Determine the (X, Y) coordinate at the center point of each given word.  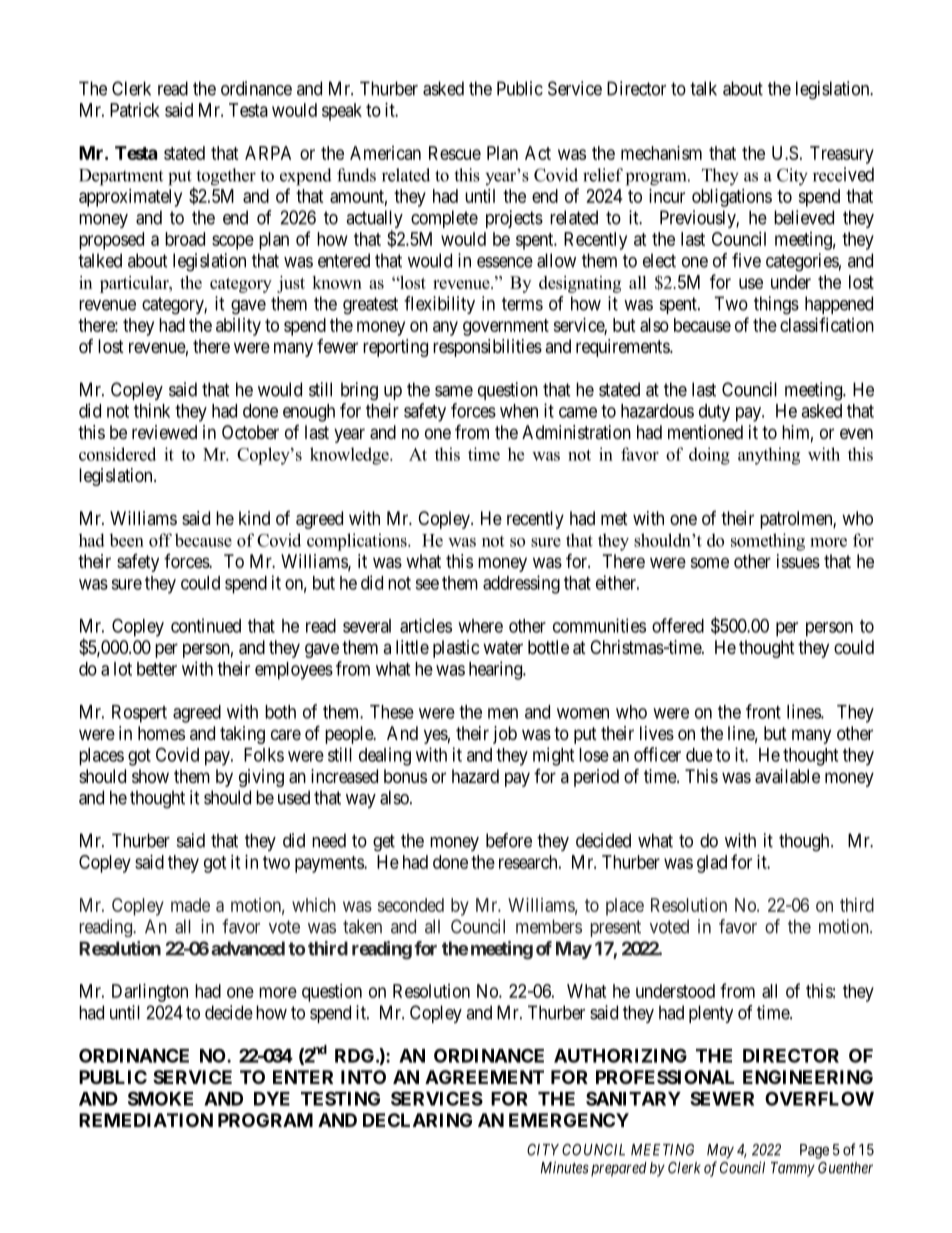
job (505, 735)
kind (254, 518)
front (763, 711)
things (776, 305)
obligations (732, 198)
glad (712, 864)
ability (238, 327)
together (225, 178)
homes (161, 733)
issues (798, 561)
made (190, 905)
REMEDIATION (146, 1120)
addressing (521, 584)
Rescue (455, 153)
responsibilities (487, 348)
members (549, 926)
